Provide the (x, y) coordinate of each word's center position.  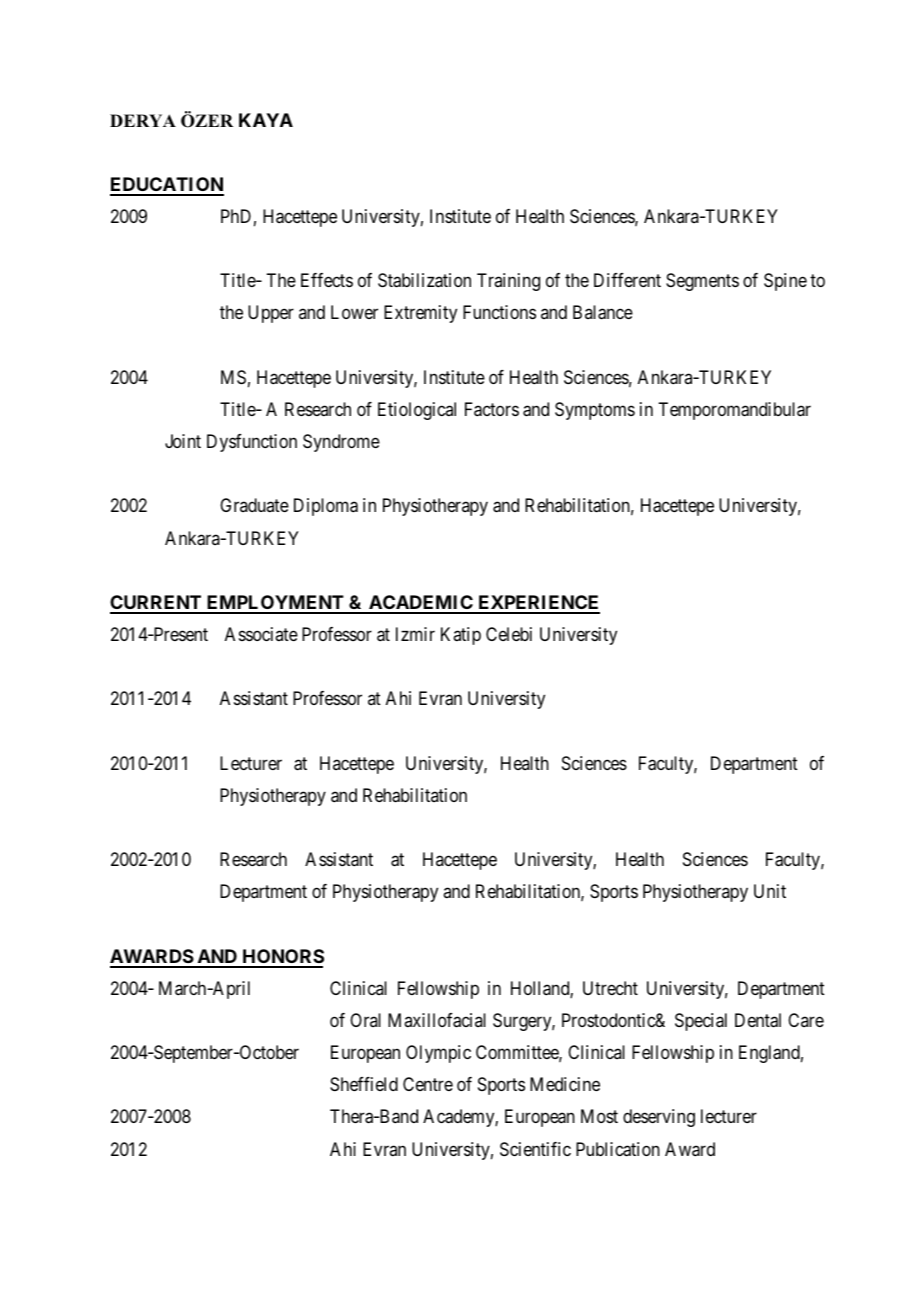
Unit (770, 891)
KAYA (266, 120)
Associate (261, 634)
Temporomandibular (734, 411)
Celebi (509, 634)
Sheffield (364, 1084)
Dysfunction (252, 443)
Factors (492, 409)
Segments (702, 282)
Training (508, 282)
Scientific (535, 1149)
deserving (659, 1118)
